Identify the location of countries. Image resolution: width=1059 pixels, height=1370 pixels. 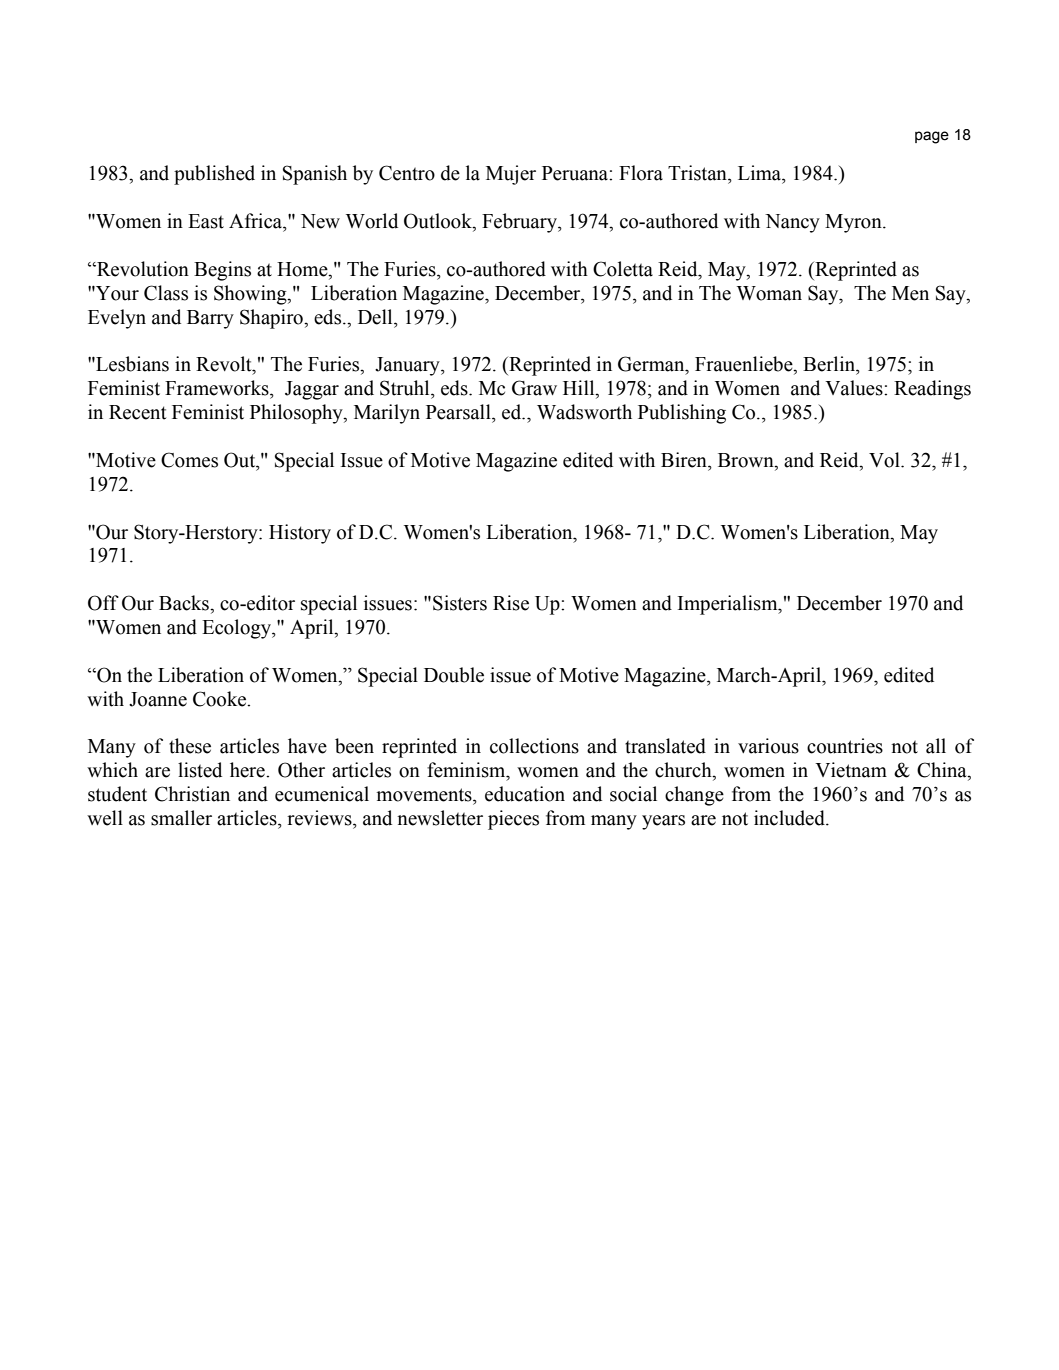
(845, 746).
